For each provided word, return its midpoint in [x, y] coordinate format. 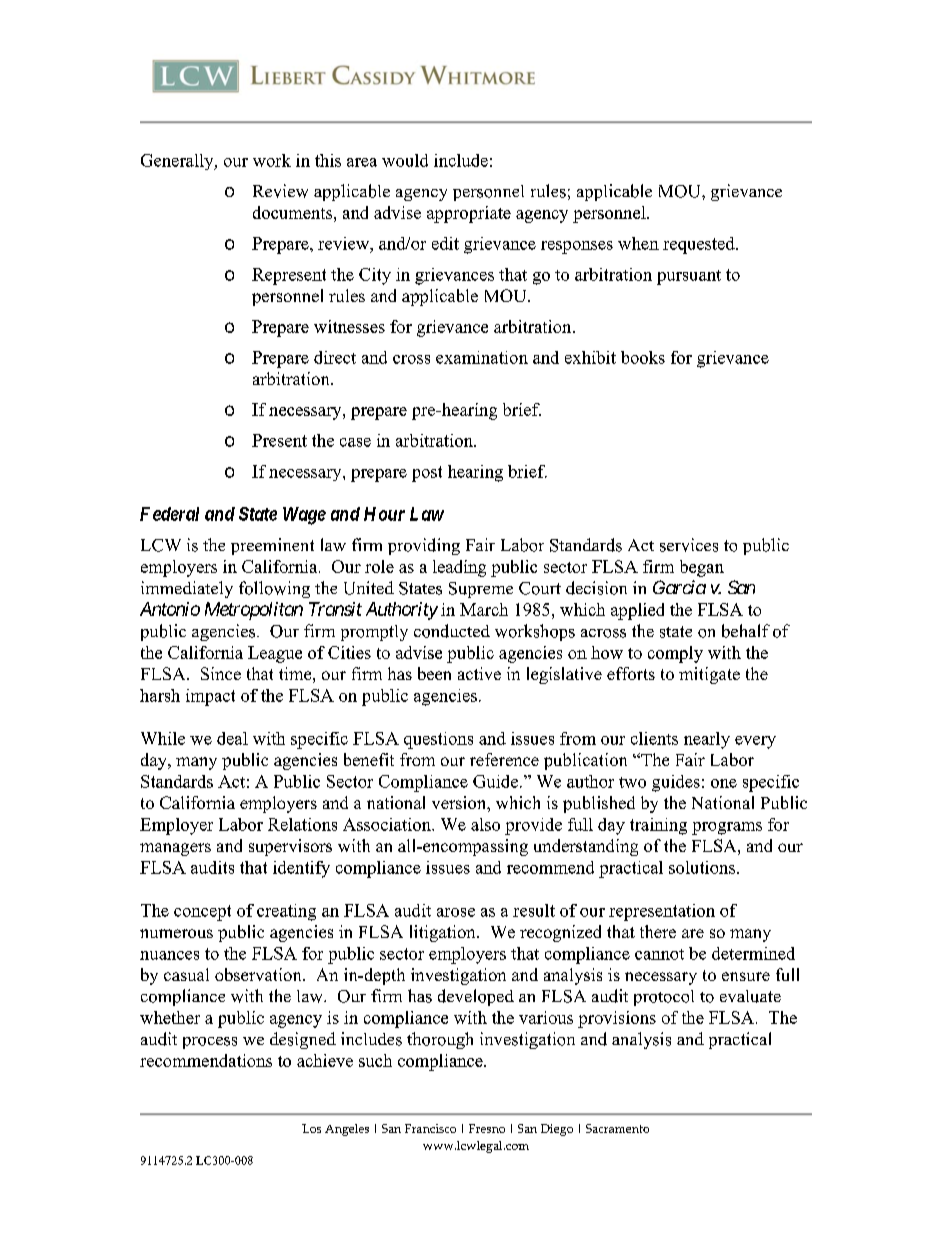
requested [700, 245]
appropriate [469, 214]
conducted [452, 631]
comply [675, 654]
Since [221, 673]
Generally [178, 162]
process [210, 1043]
